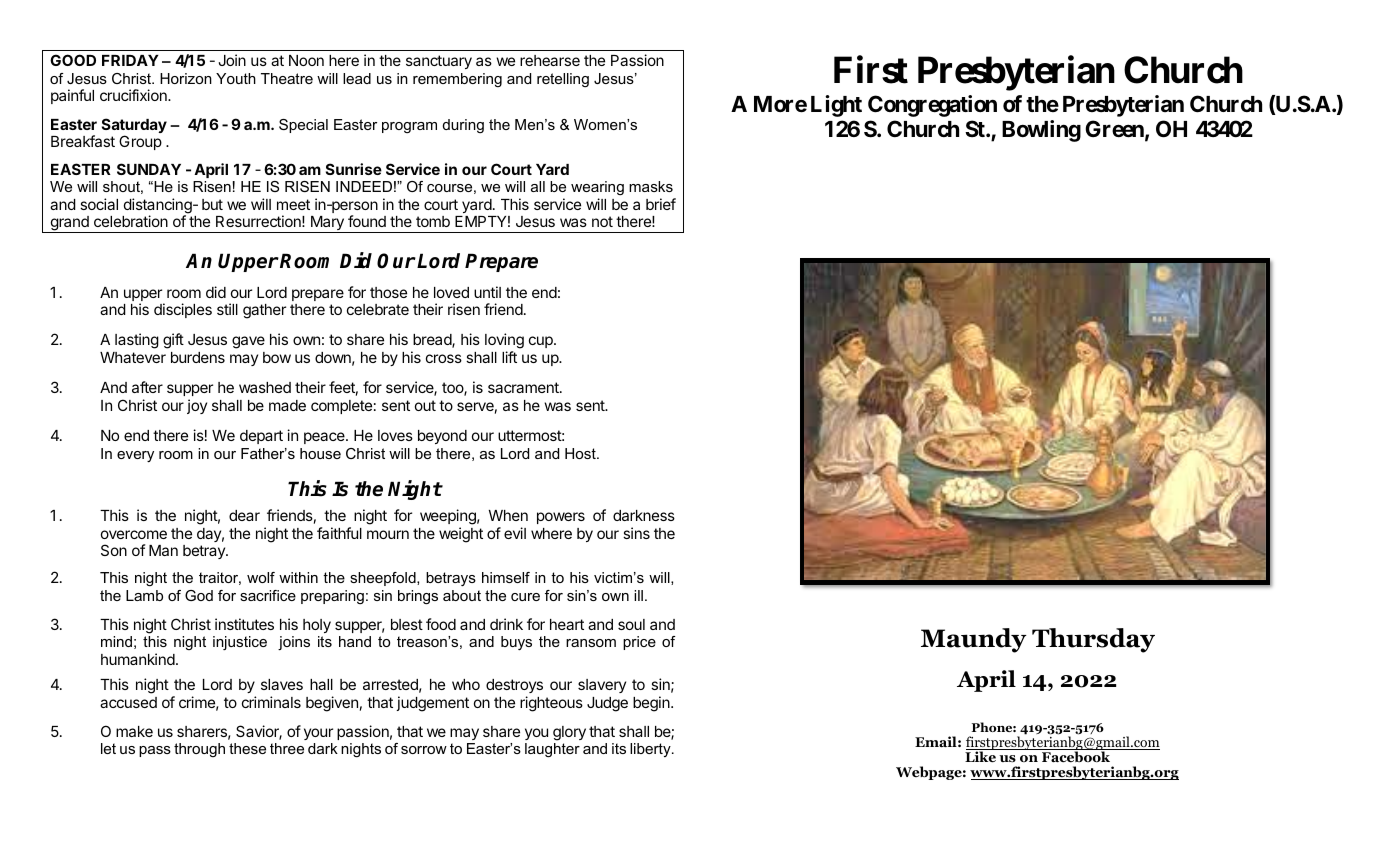 The width and height of the image is (1400, 850). I want to click on gift, so click(173, 341).
